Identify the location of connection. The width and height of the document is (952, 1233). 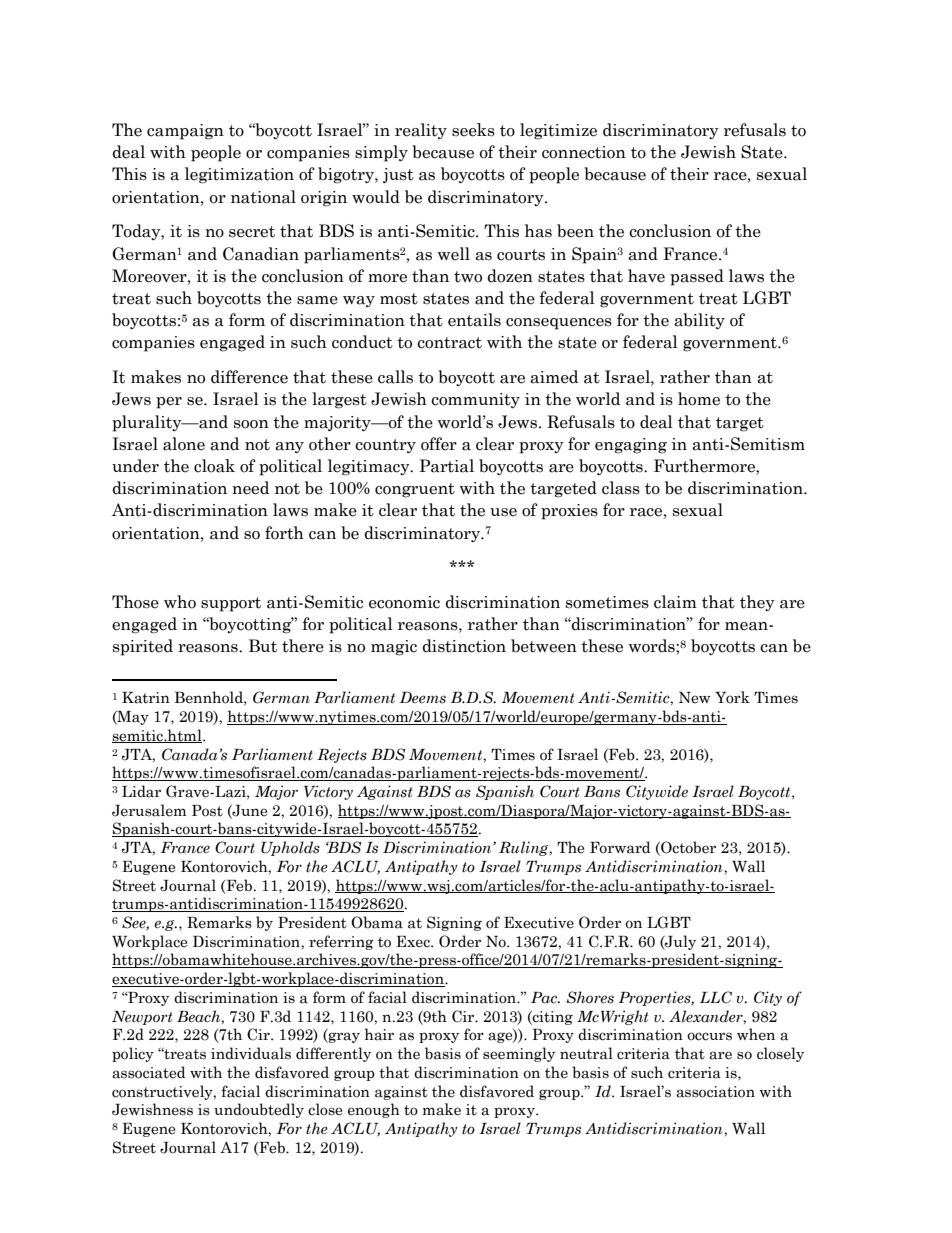
(584, 152).
